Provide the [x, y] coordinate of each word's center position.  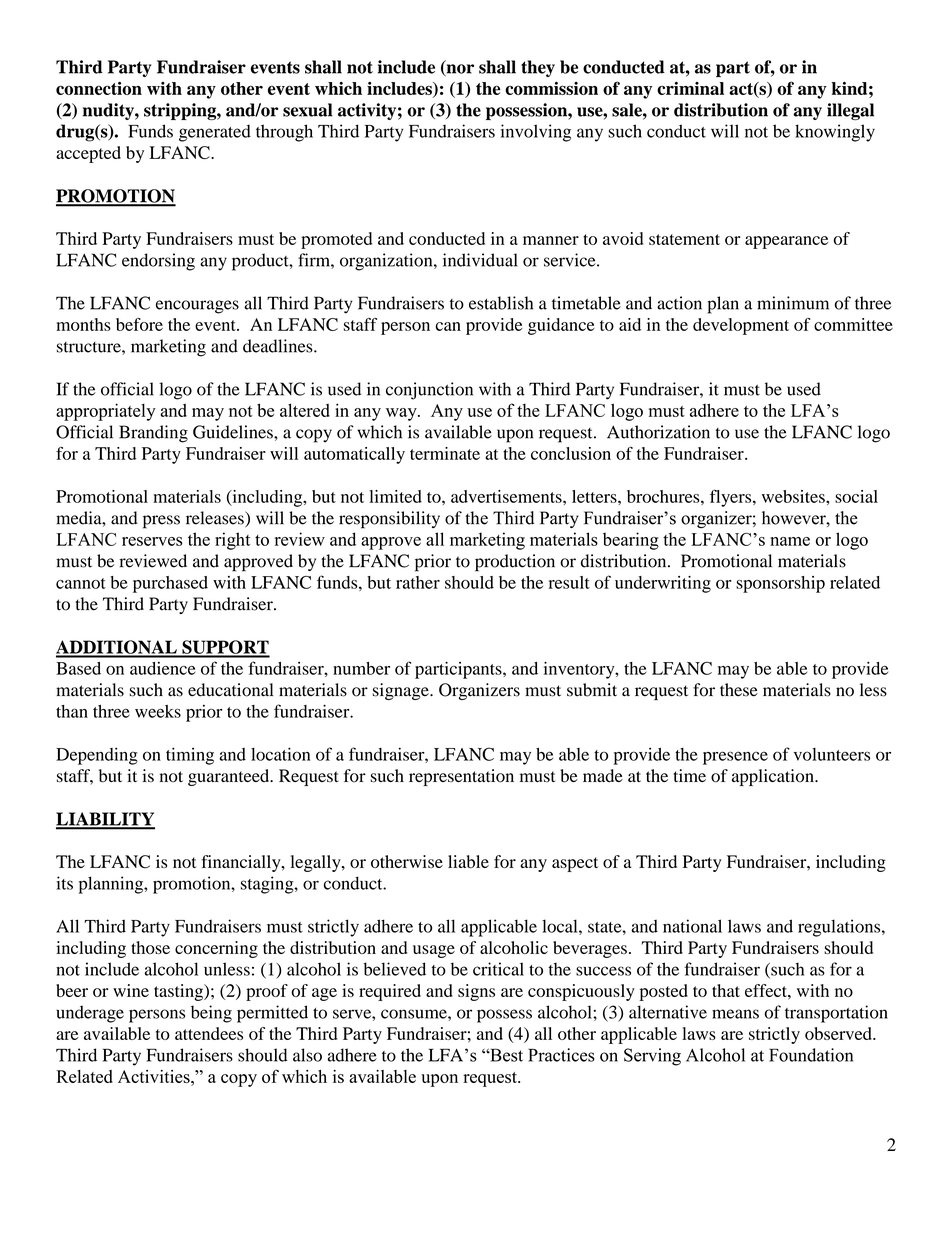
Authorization [658, 432]
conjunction [429, 391]
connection [99, 88]
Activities [155, 1076]
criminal [690, 88]
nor [459, 70]
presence [735, 758]
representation [461, 777]
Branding [153, 434]
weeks [158, 711]
